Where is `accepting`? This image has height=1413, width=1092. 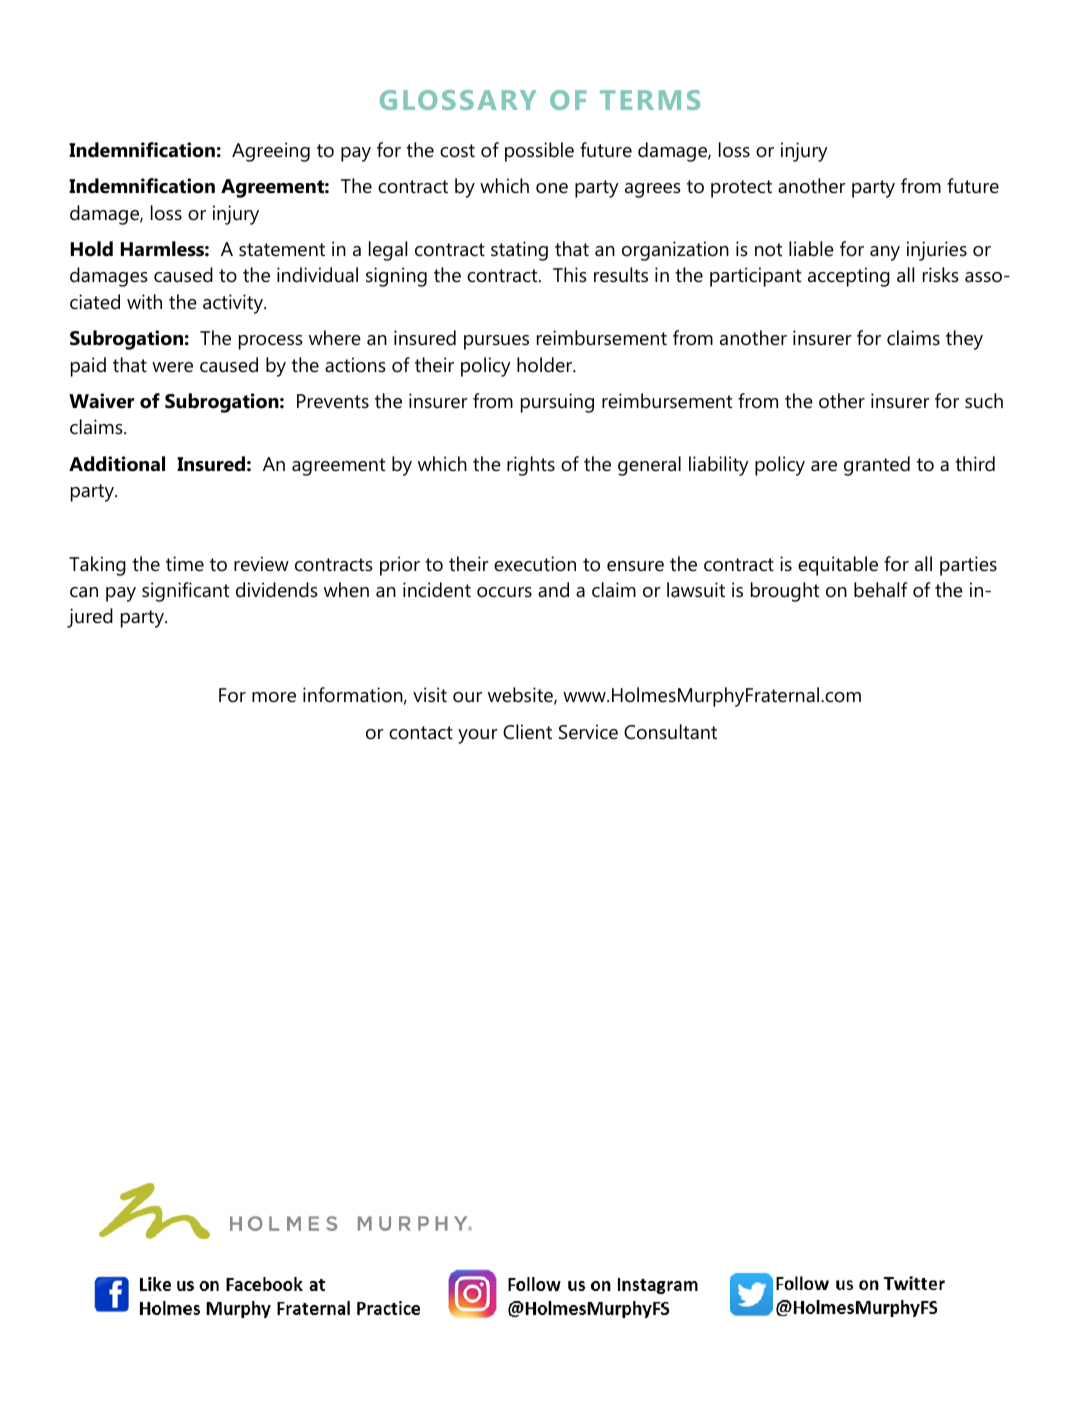
accepting is located at coordinates (849, 277).
